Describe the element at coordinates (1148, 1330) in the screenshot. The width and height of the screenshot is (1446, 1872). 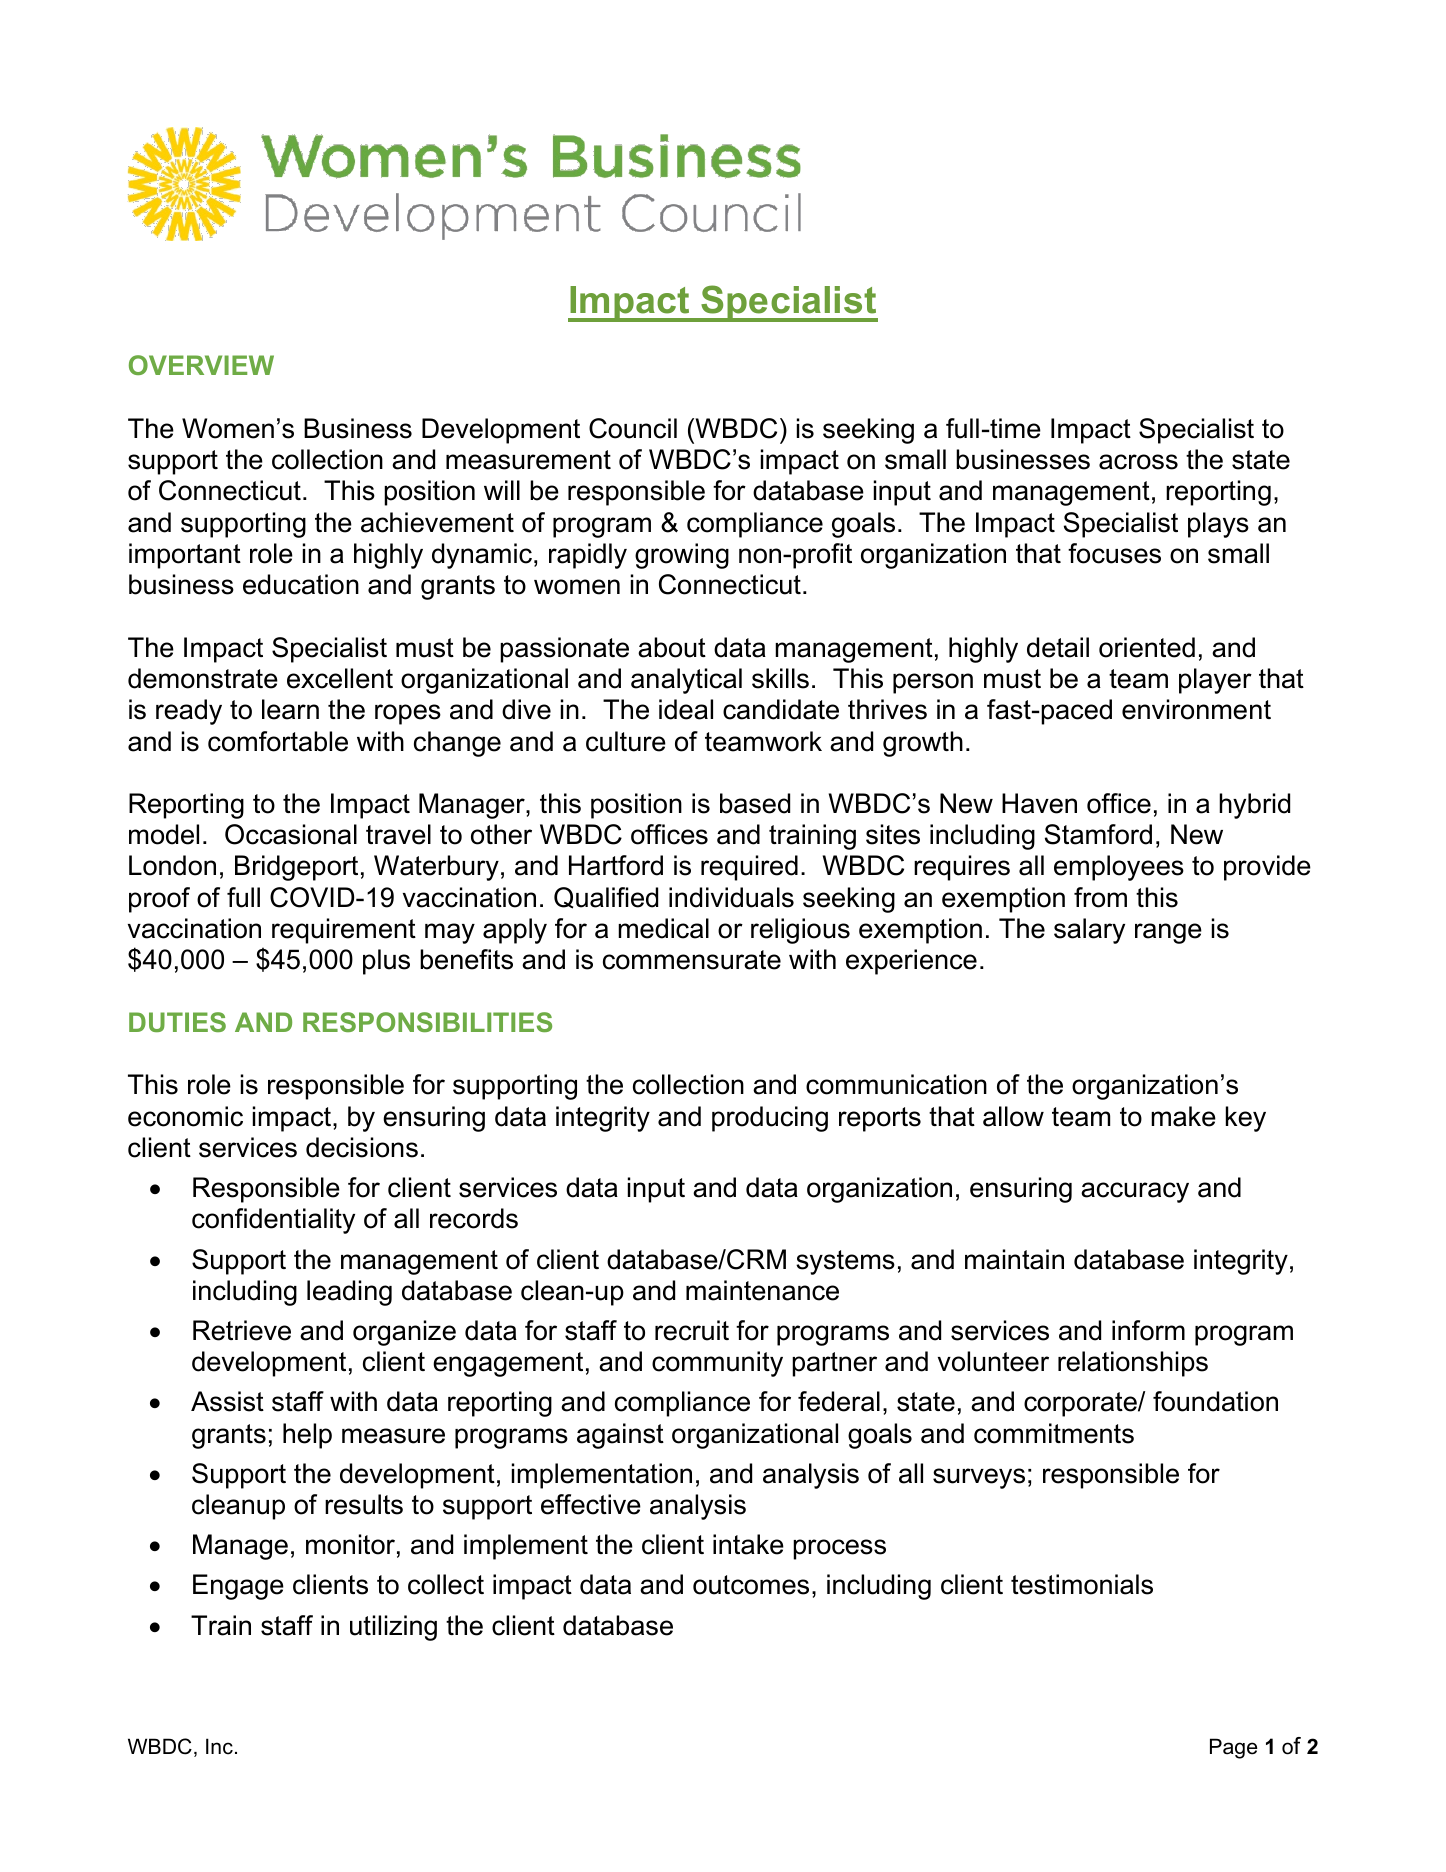
I see `inform` at that location.
